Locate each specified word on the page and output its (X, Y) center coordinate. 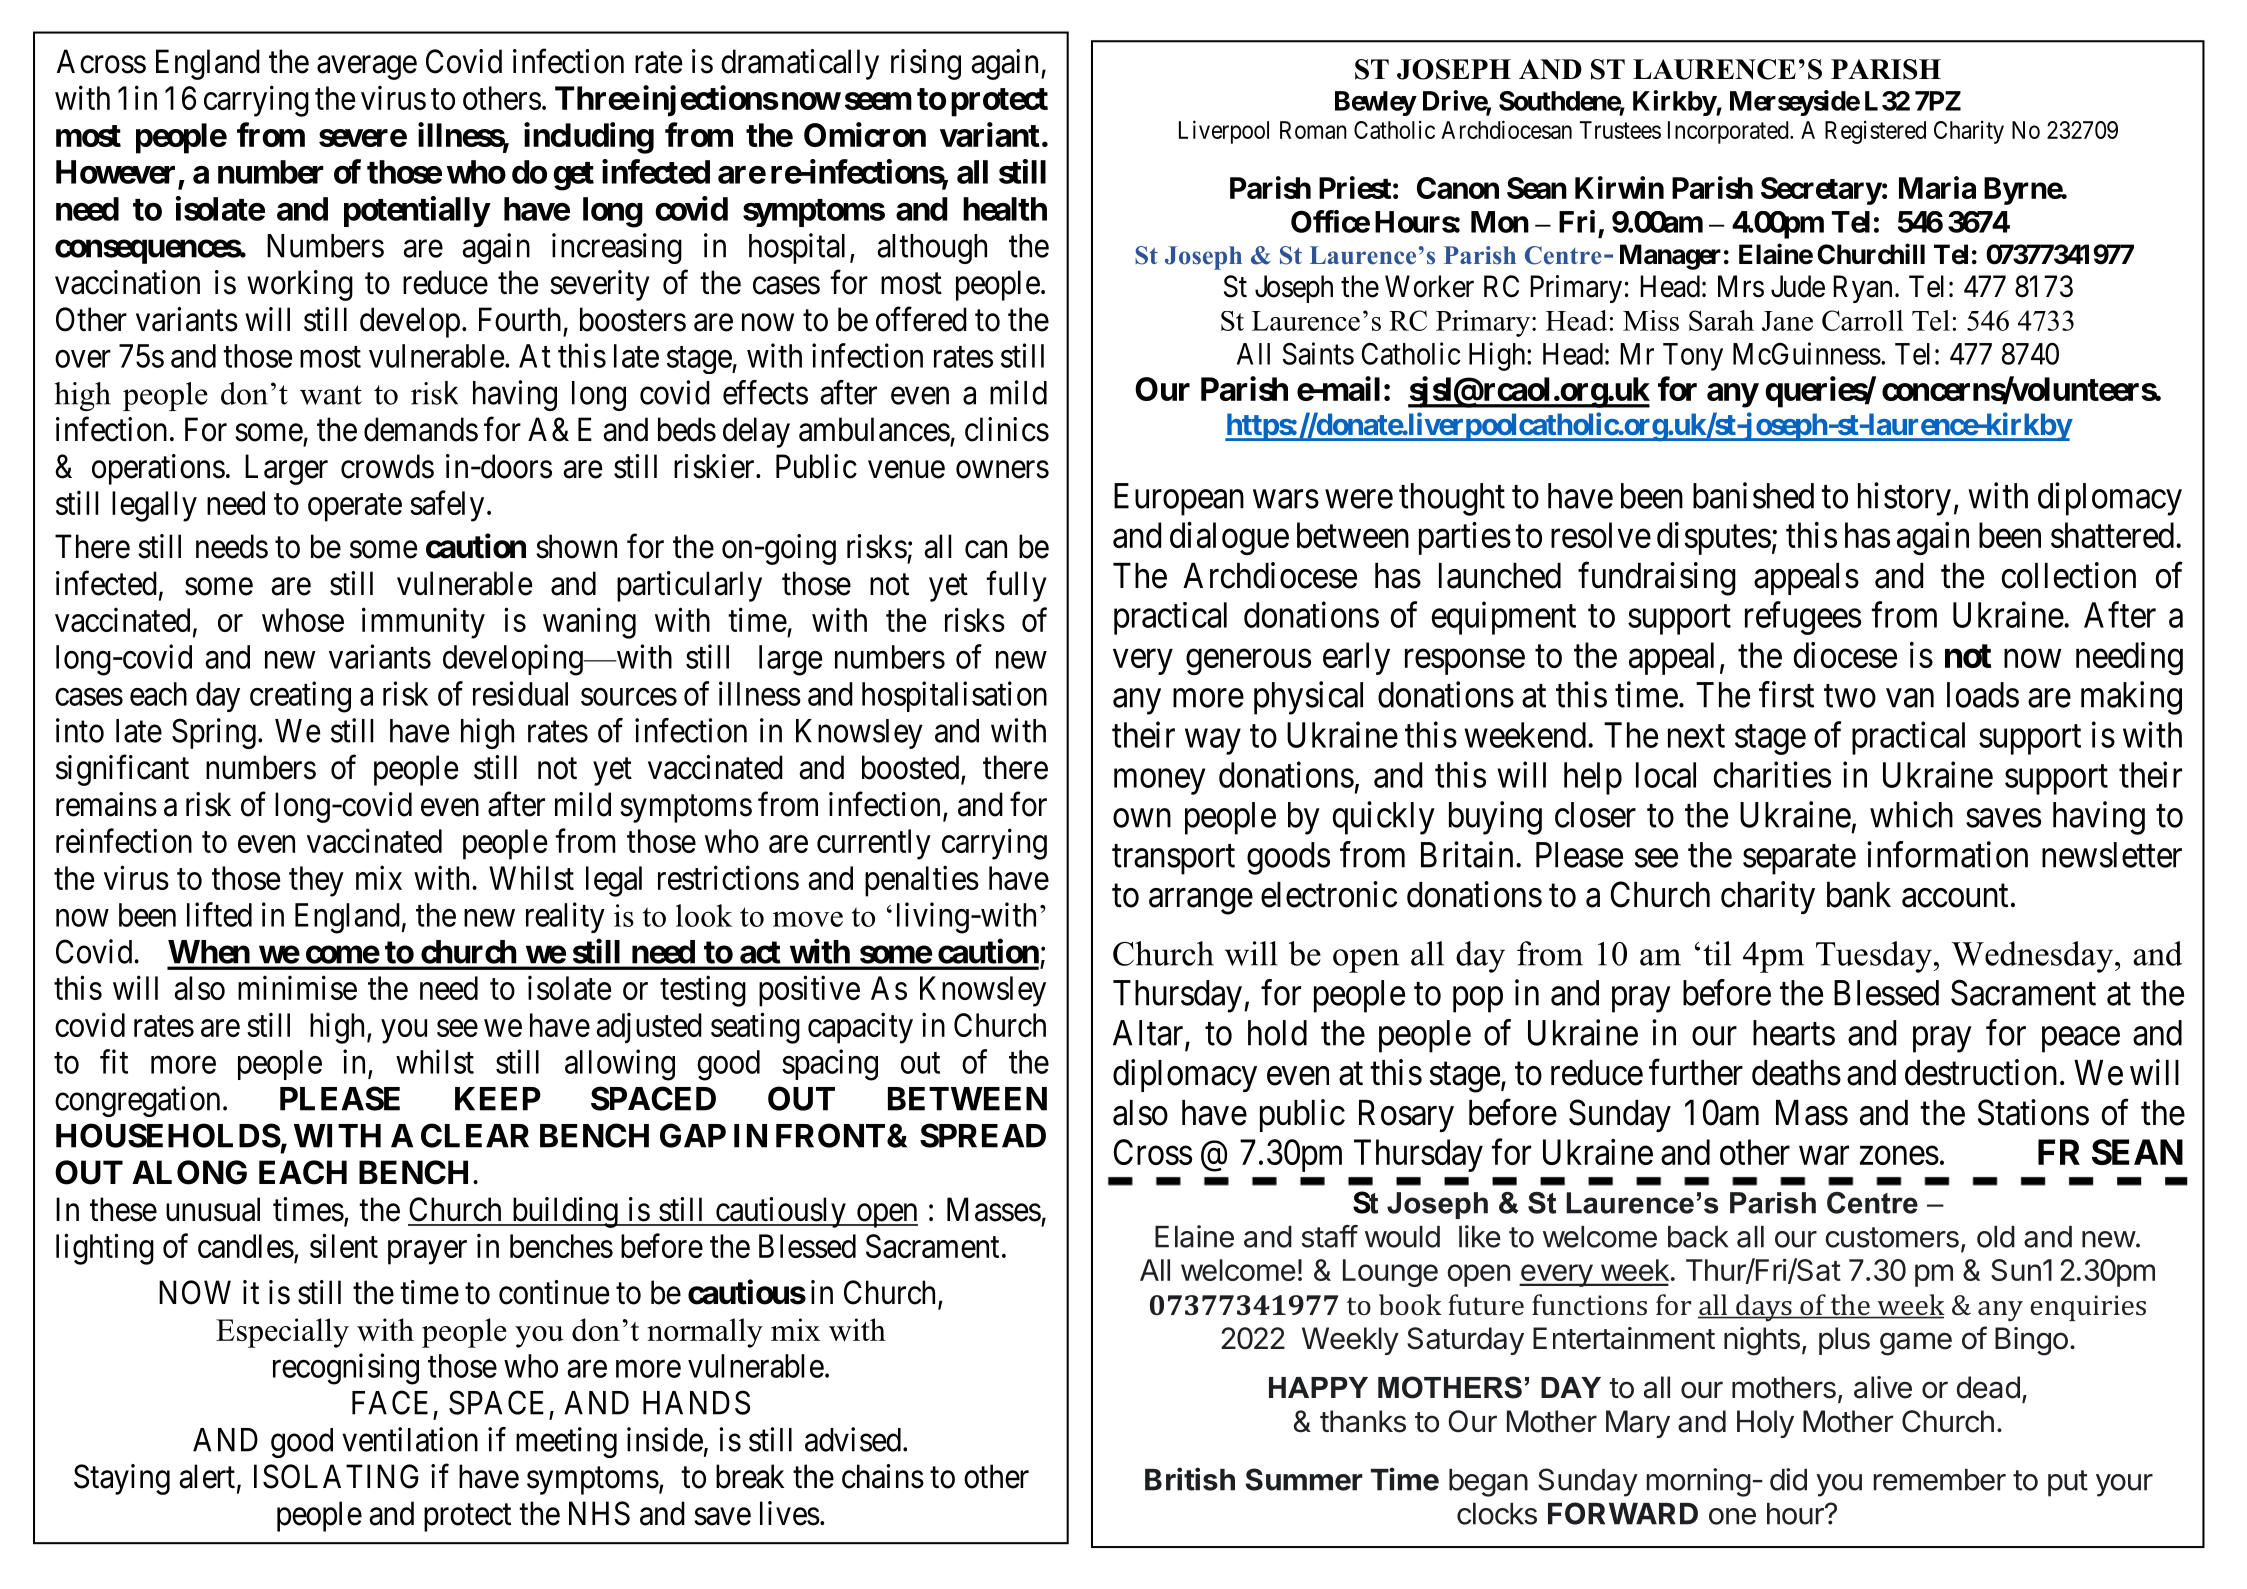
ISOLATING (336, 1476)
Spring (214, 733)
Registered (1875, 132)
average (367, 68)
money (1159, 782)
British (1190, 1479)
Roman (1313, 130)
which (1911, 814)
